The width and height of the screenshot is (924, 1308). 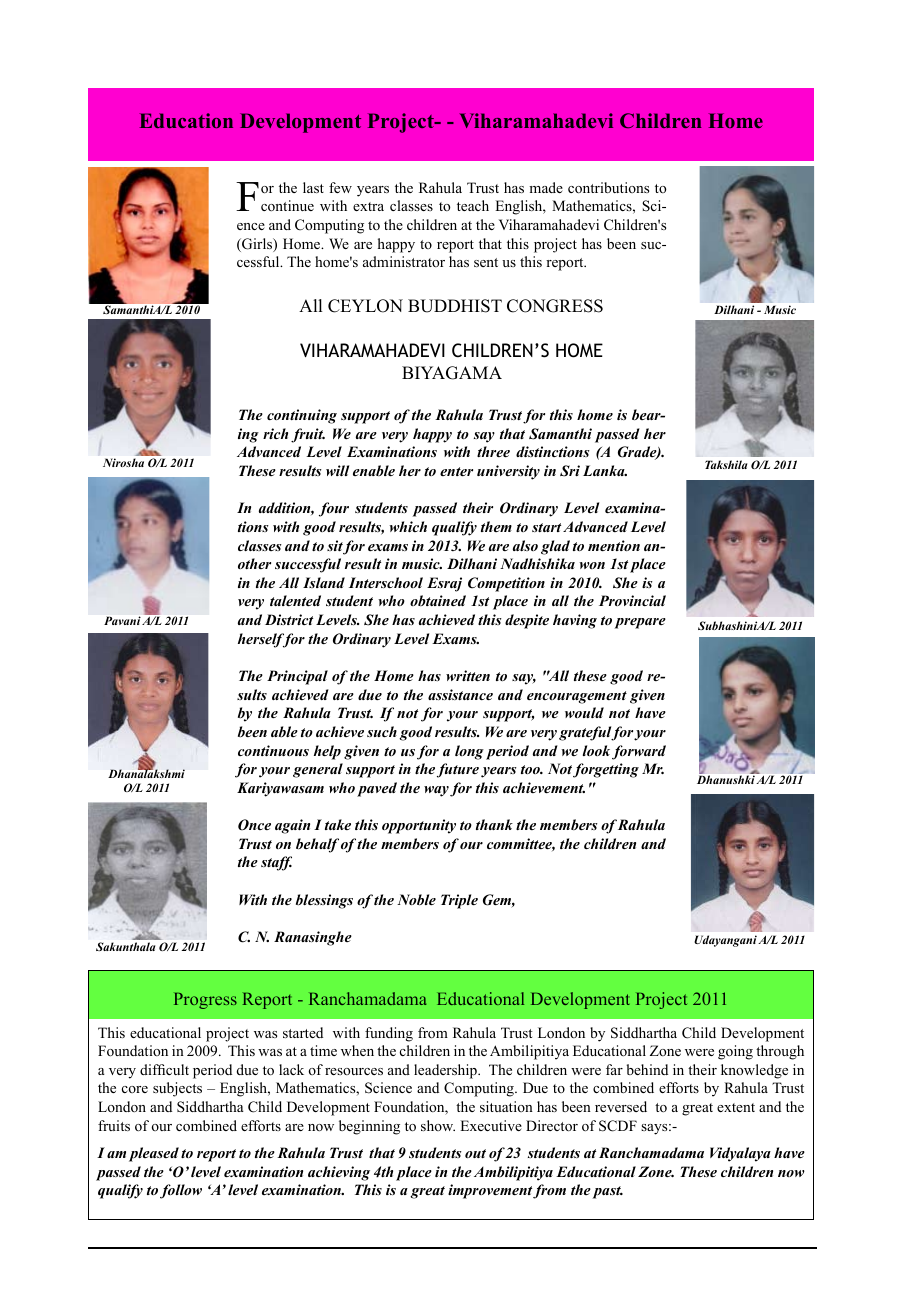 I want to click on follow, so click(x=181, y=1191).
